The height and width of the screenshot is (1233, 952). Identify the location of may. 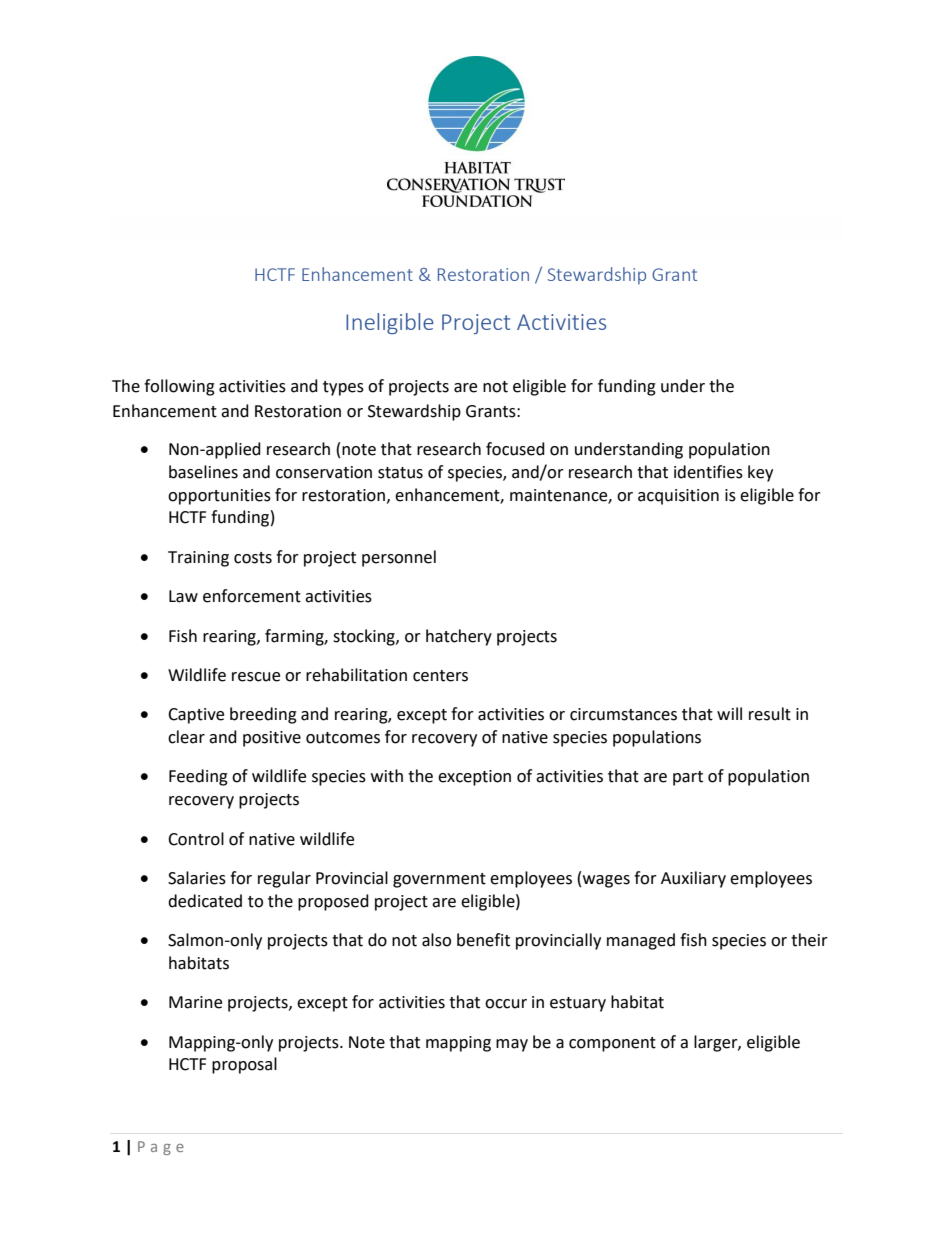
(512, 1045).
